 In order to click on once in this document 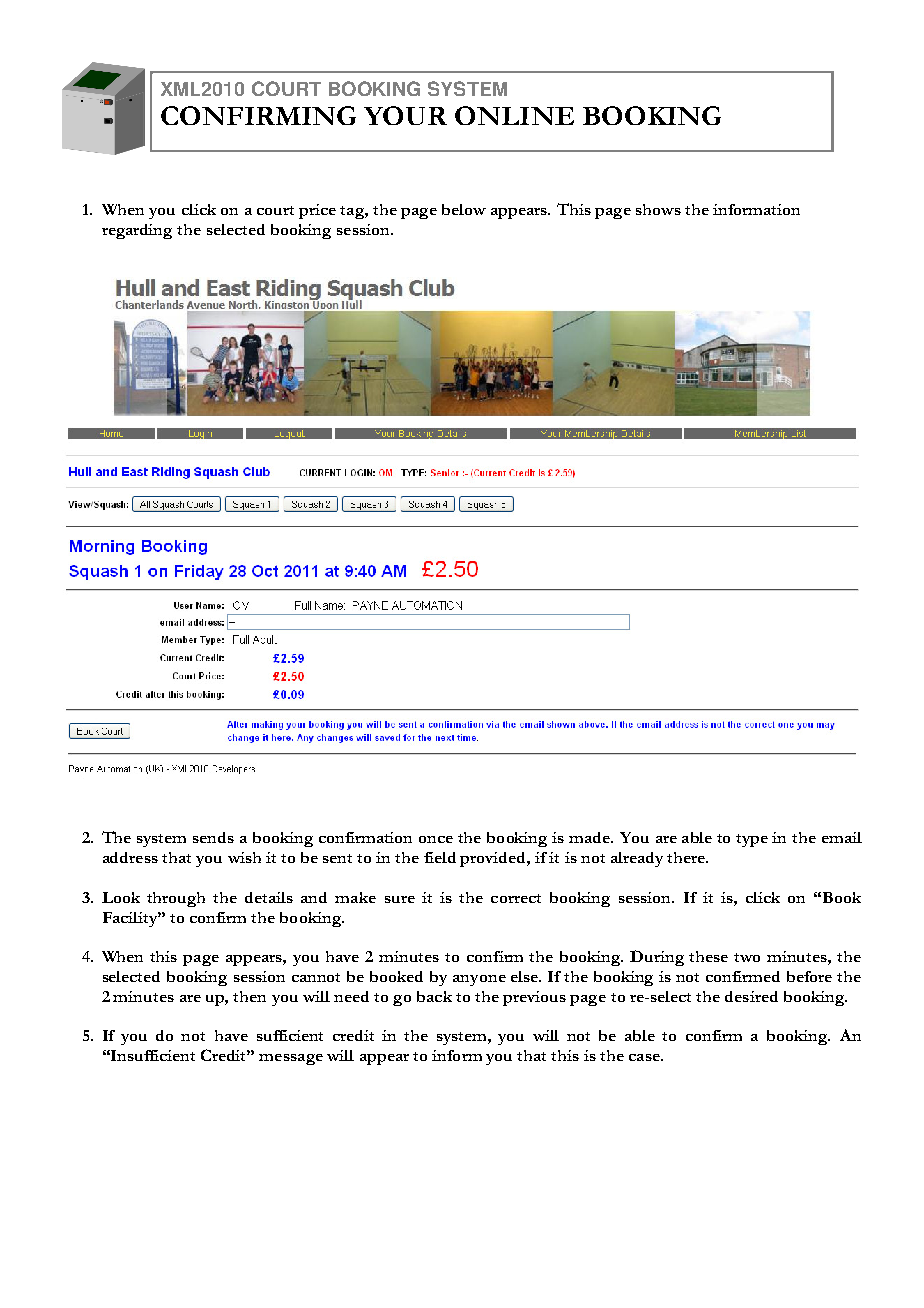, I will do `click(436, 839)`.
